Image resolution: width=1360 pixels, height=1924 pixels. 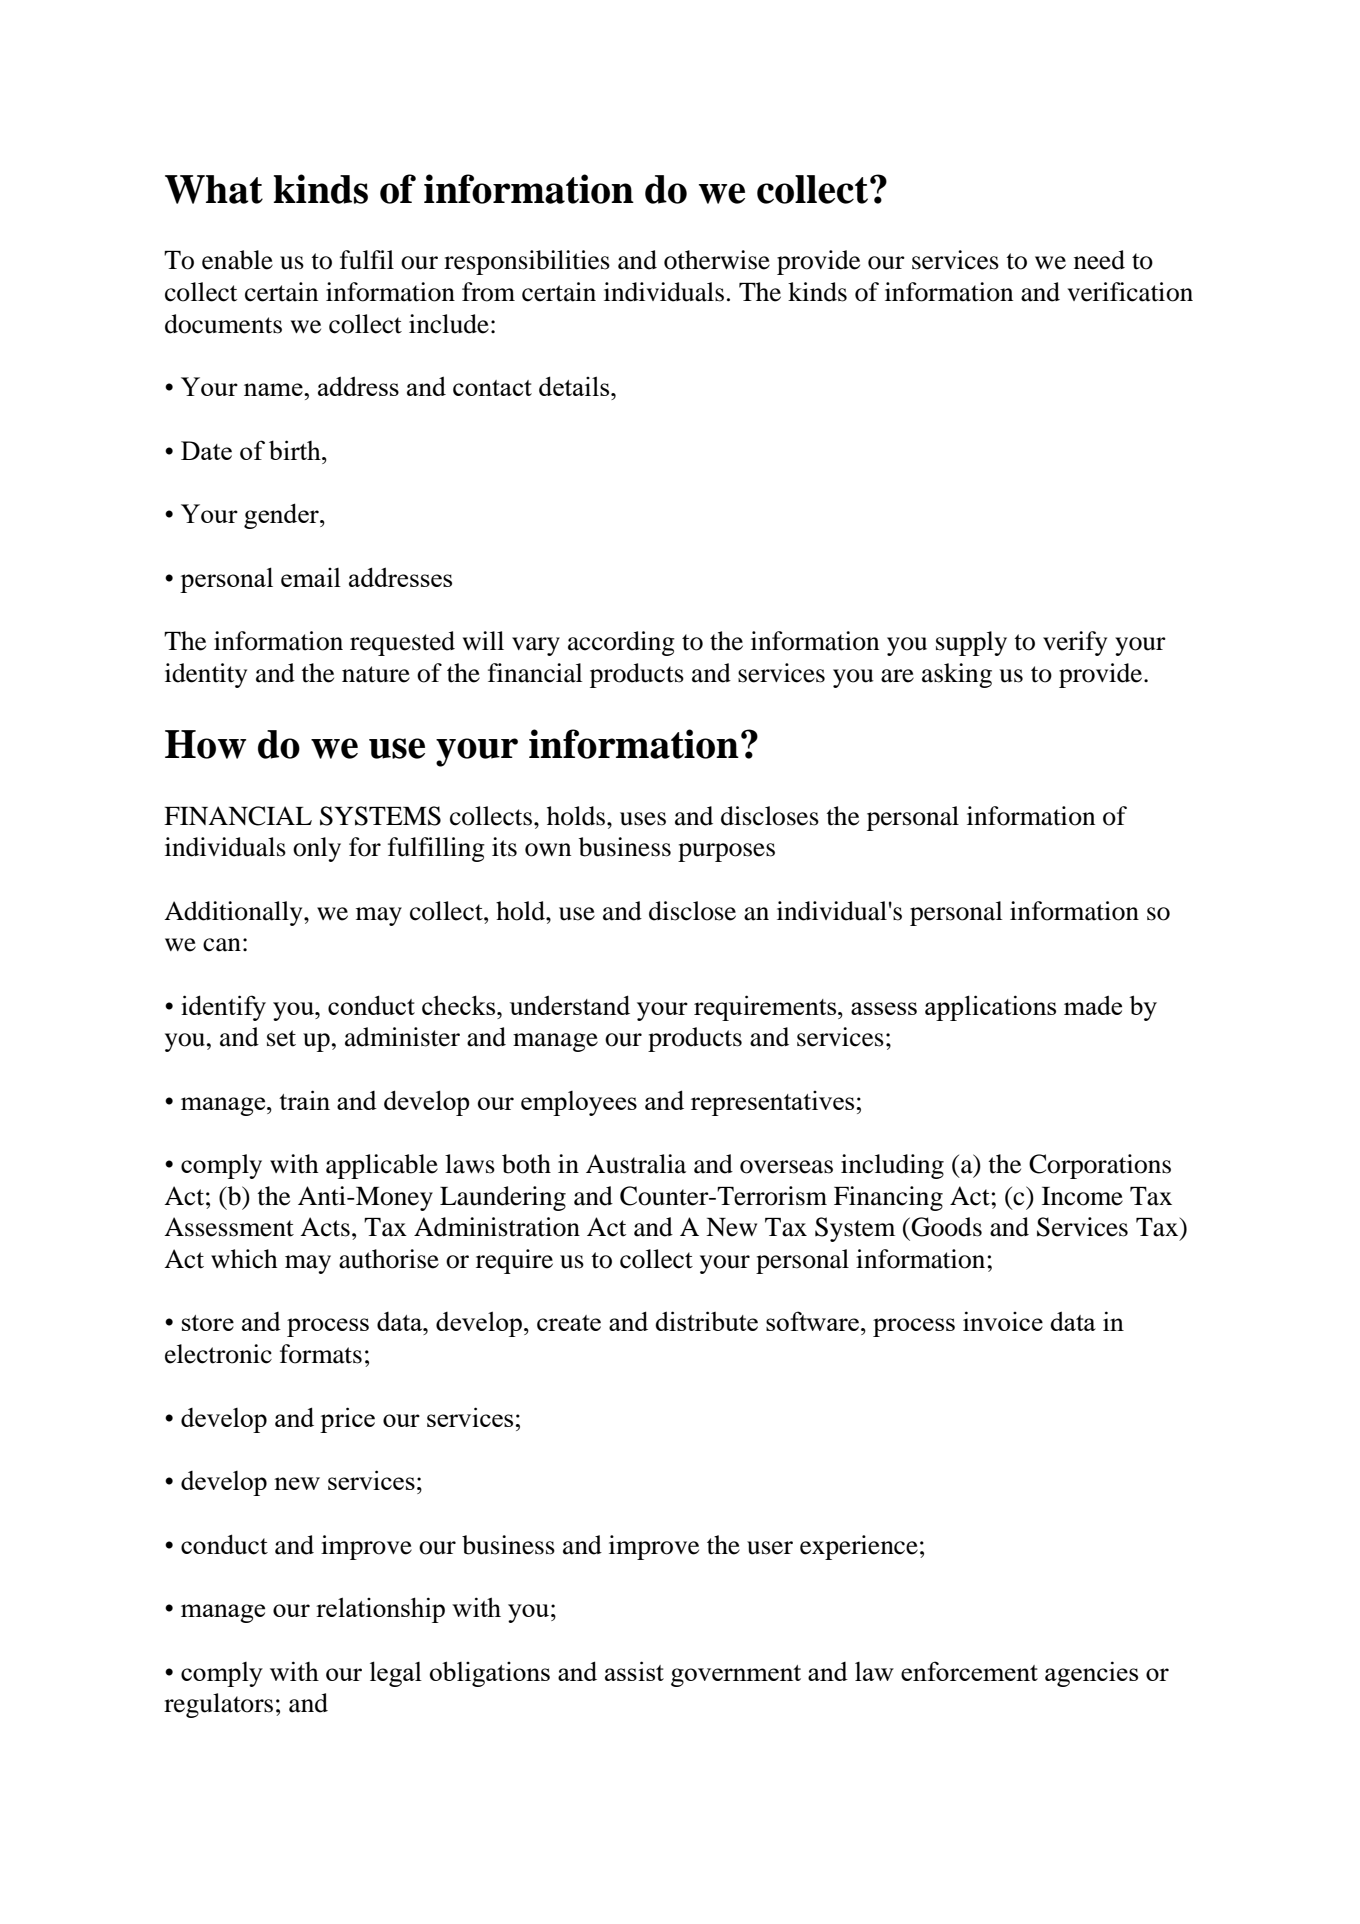 What do you see at coordinates (396, 1674) in the page?
I see `legal` at bounding box center [396, 1674].
